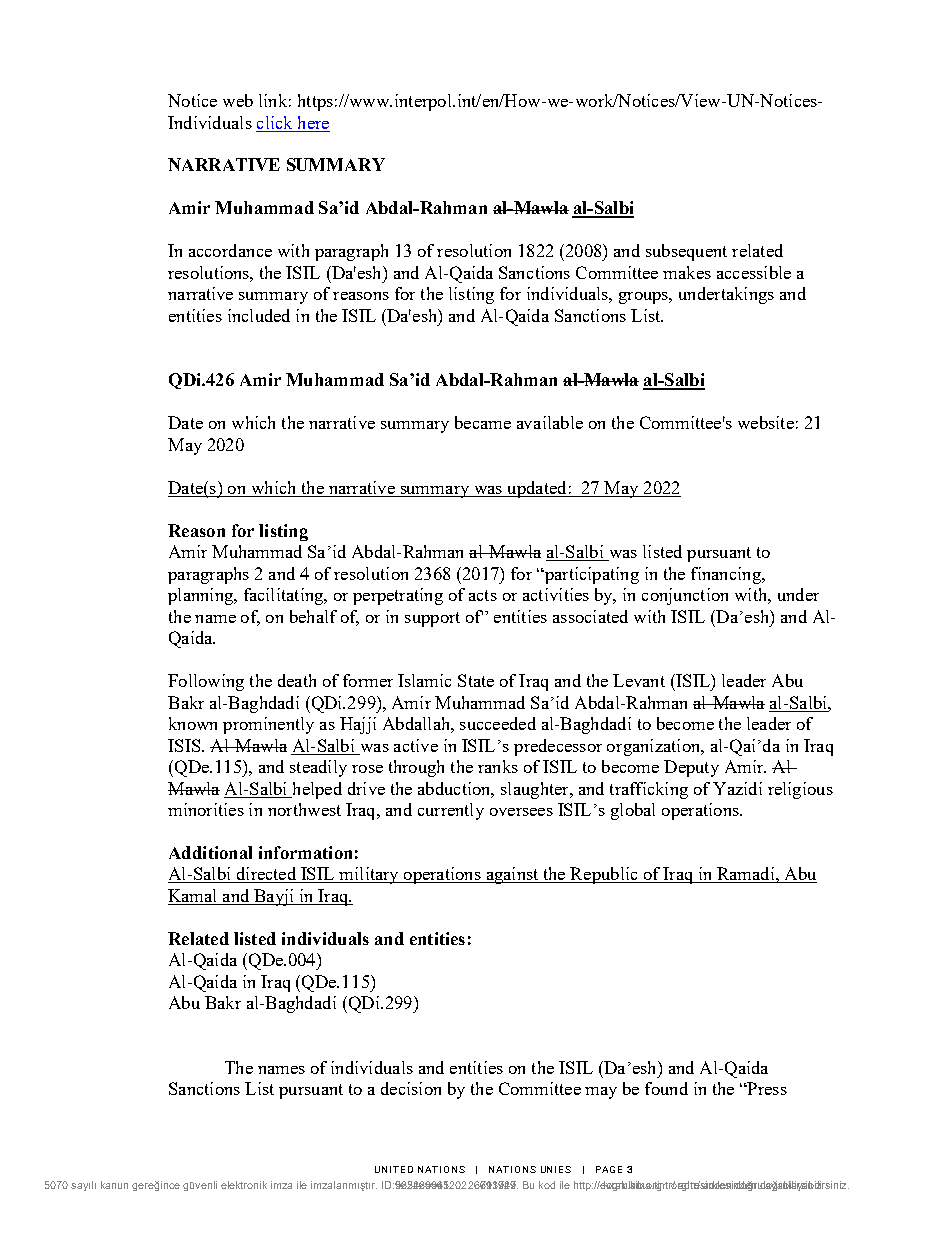  I want to click on Yazidi, so click(737, 788).
